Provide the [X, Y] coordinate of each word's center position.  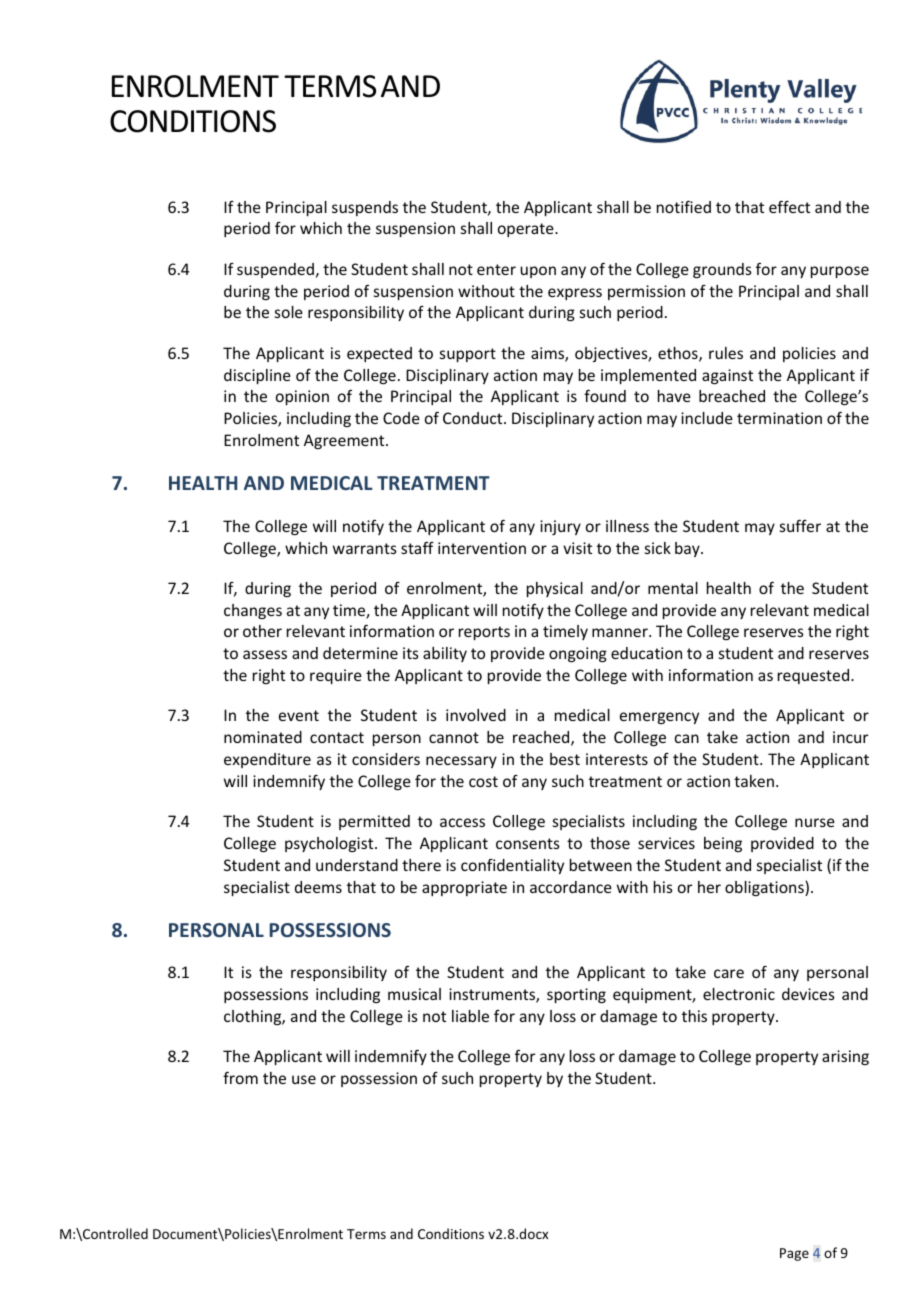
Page [794, 1254]
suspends [365, 208]
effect [789, 206]
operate [527, 230]
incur [850, 737]
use [304, 1079]
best [565, 759]
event [299, 715]
